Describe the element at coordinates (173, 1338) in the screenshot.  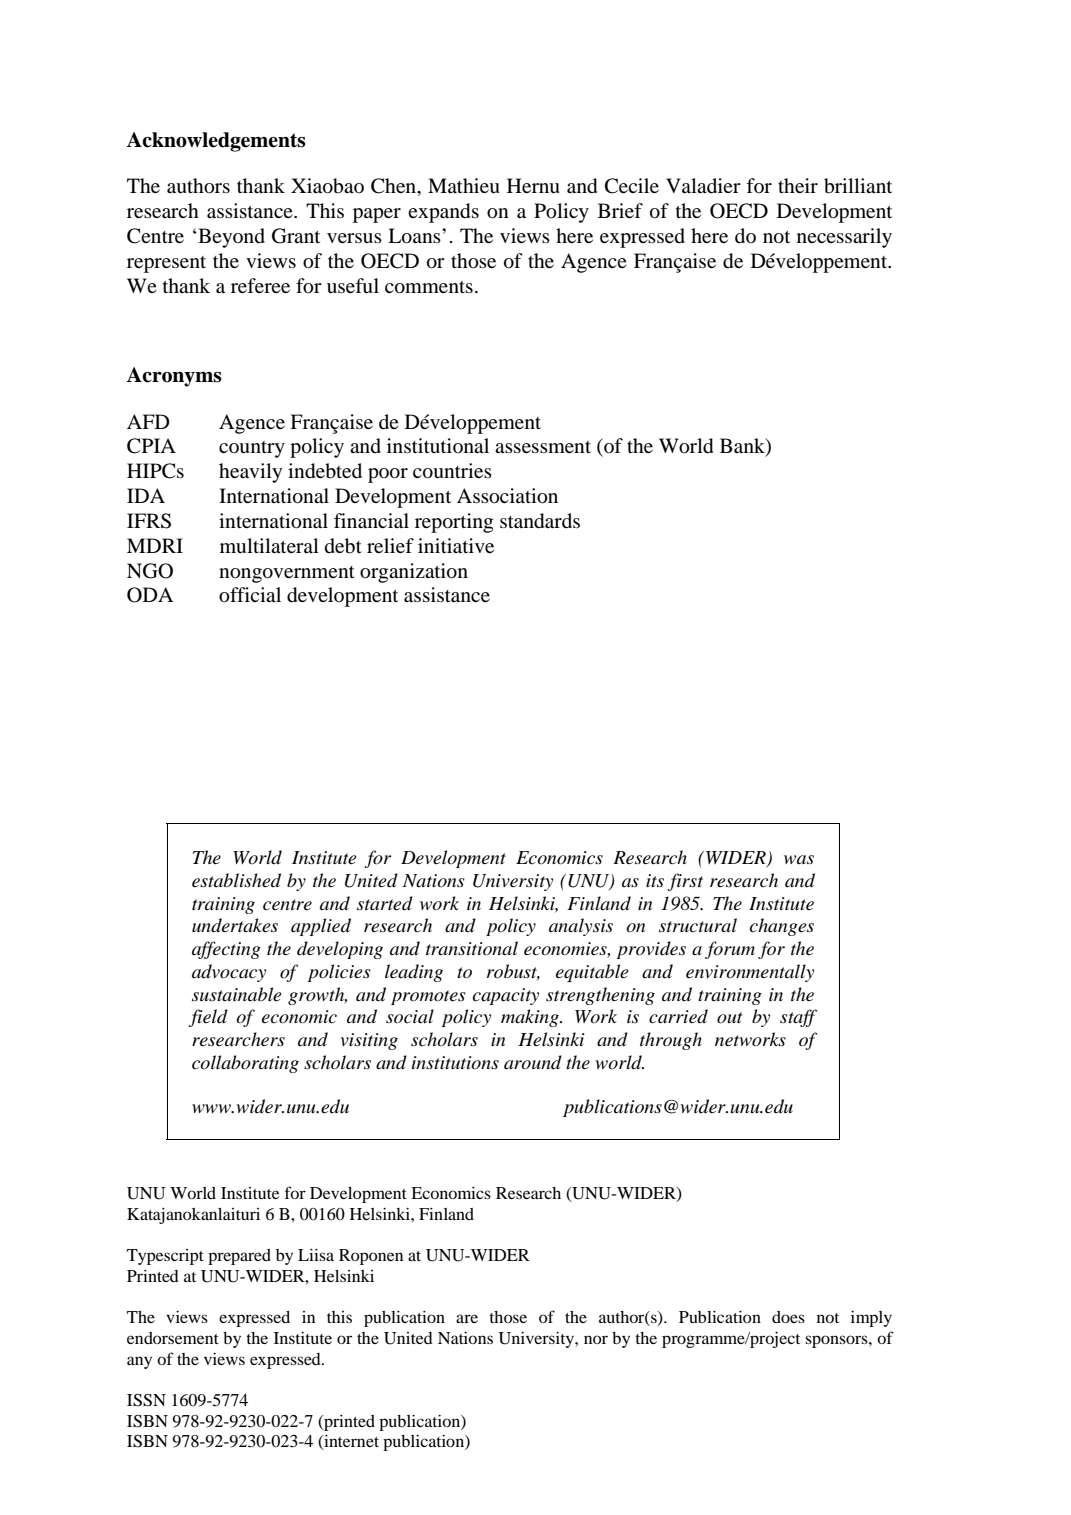
I see `endorsement` at that location.
